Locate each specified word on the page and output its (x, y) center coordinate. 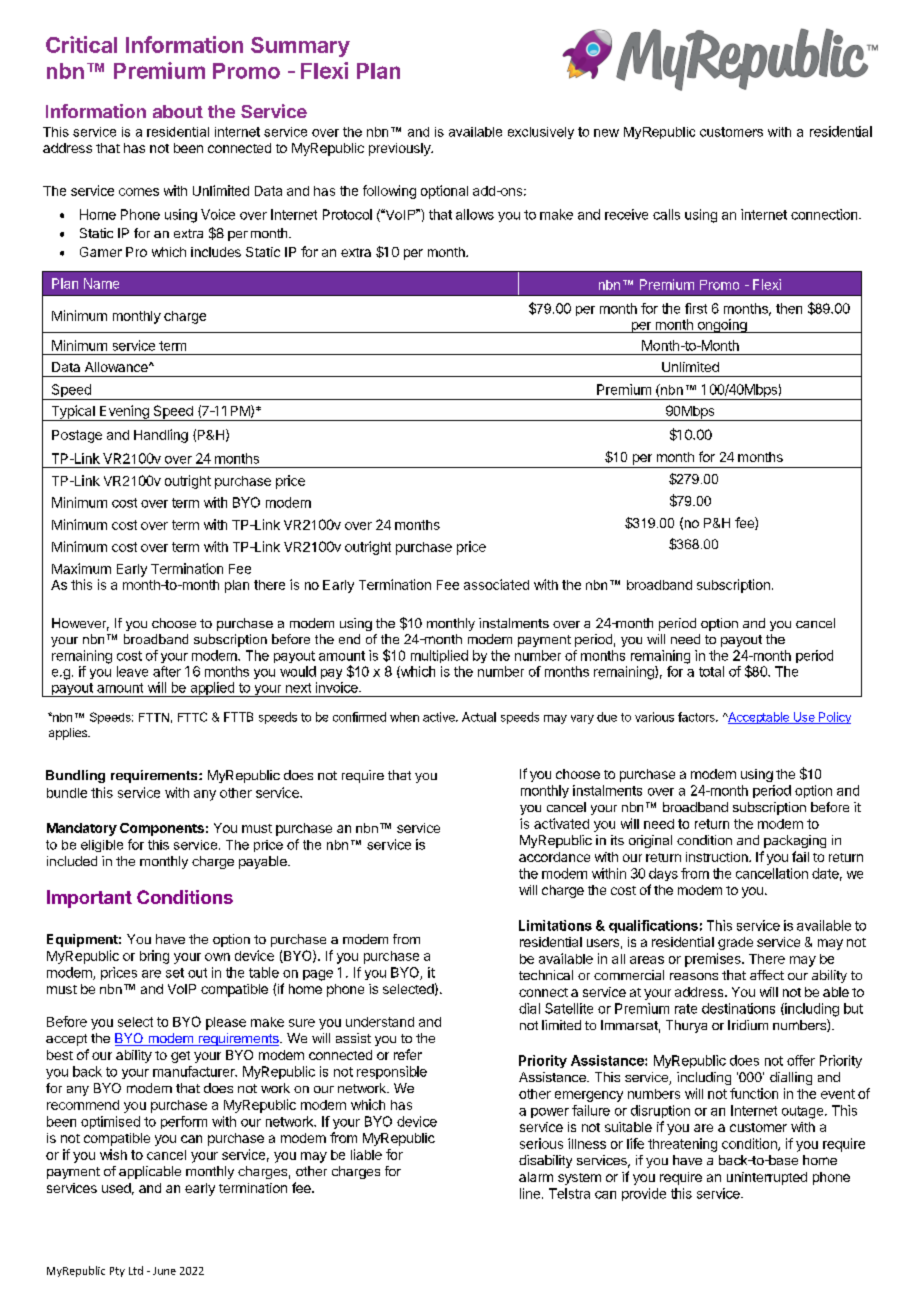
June (164, 1271)
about (178, 111)
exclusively (541, 133)
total (711, 671)
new (606, 133)
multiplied (439, 656)
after (167, 671)
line (530, 1193)
